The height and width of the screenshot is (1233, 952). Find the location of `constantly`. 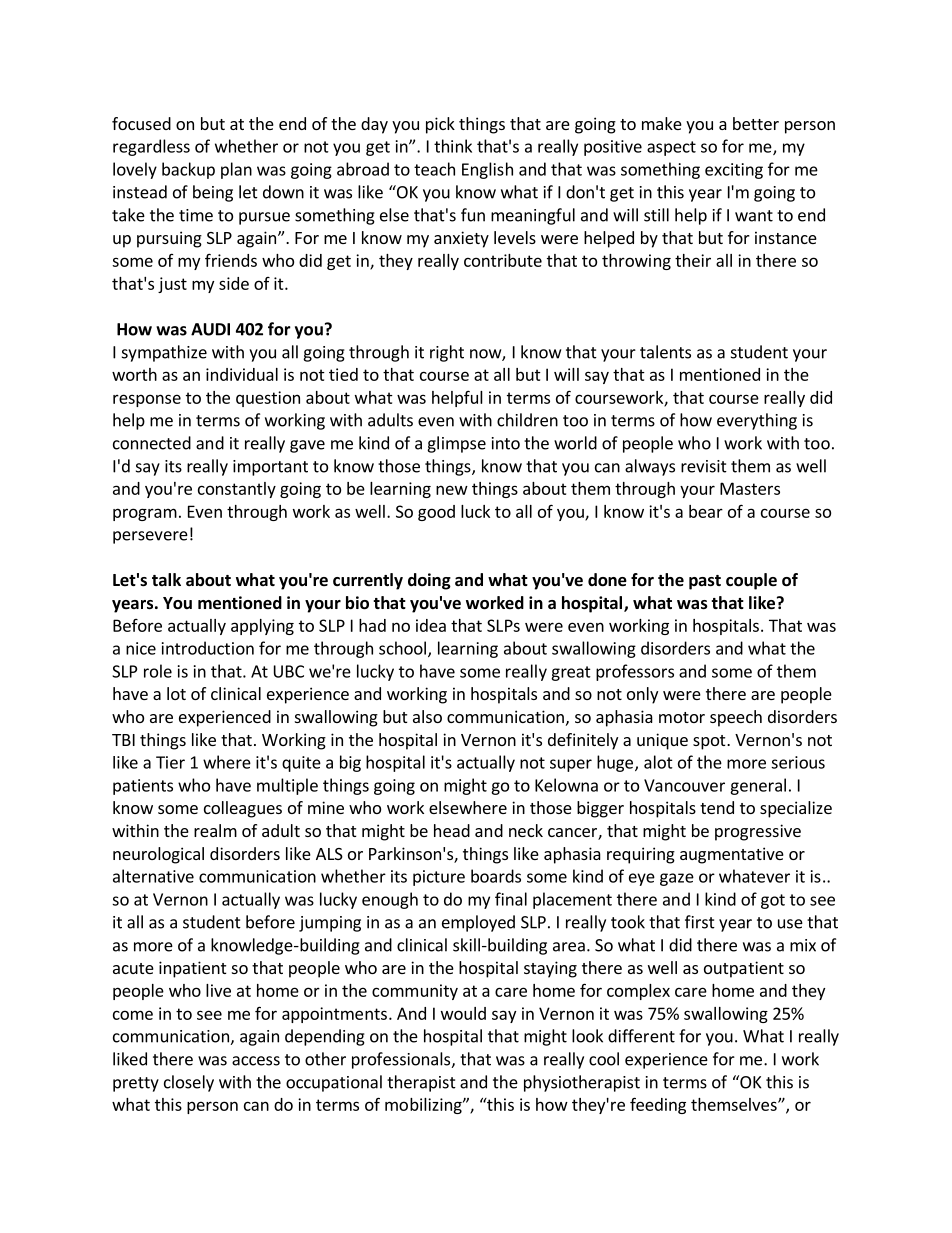

constantly is located at coordinates (237, 490).
